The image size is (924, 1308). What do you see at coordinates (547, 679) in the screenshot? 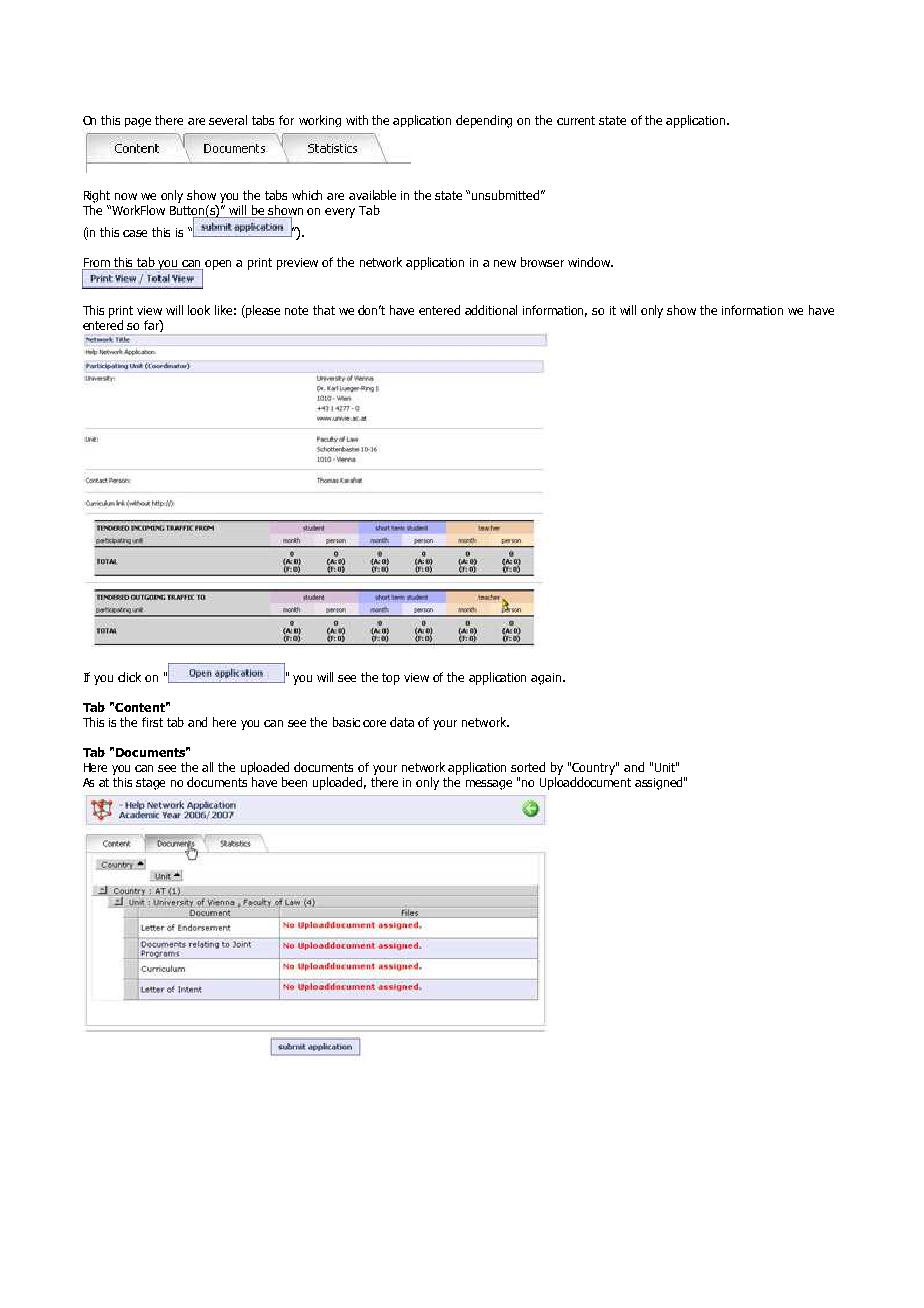
I see `again` at bounding box center [547, 679].
